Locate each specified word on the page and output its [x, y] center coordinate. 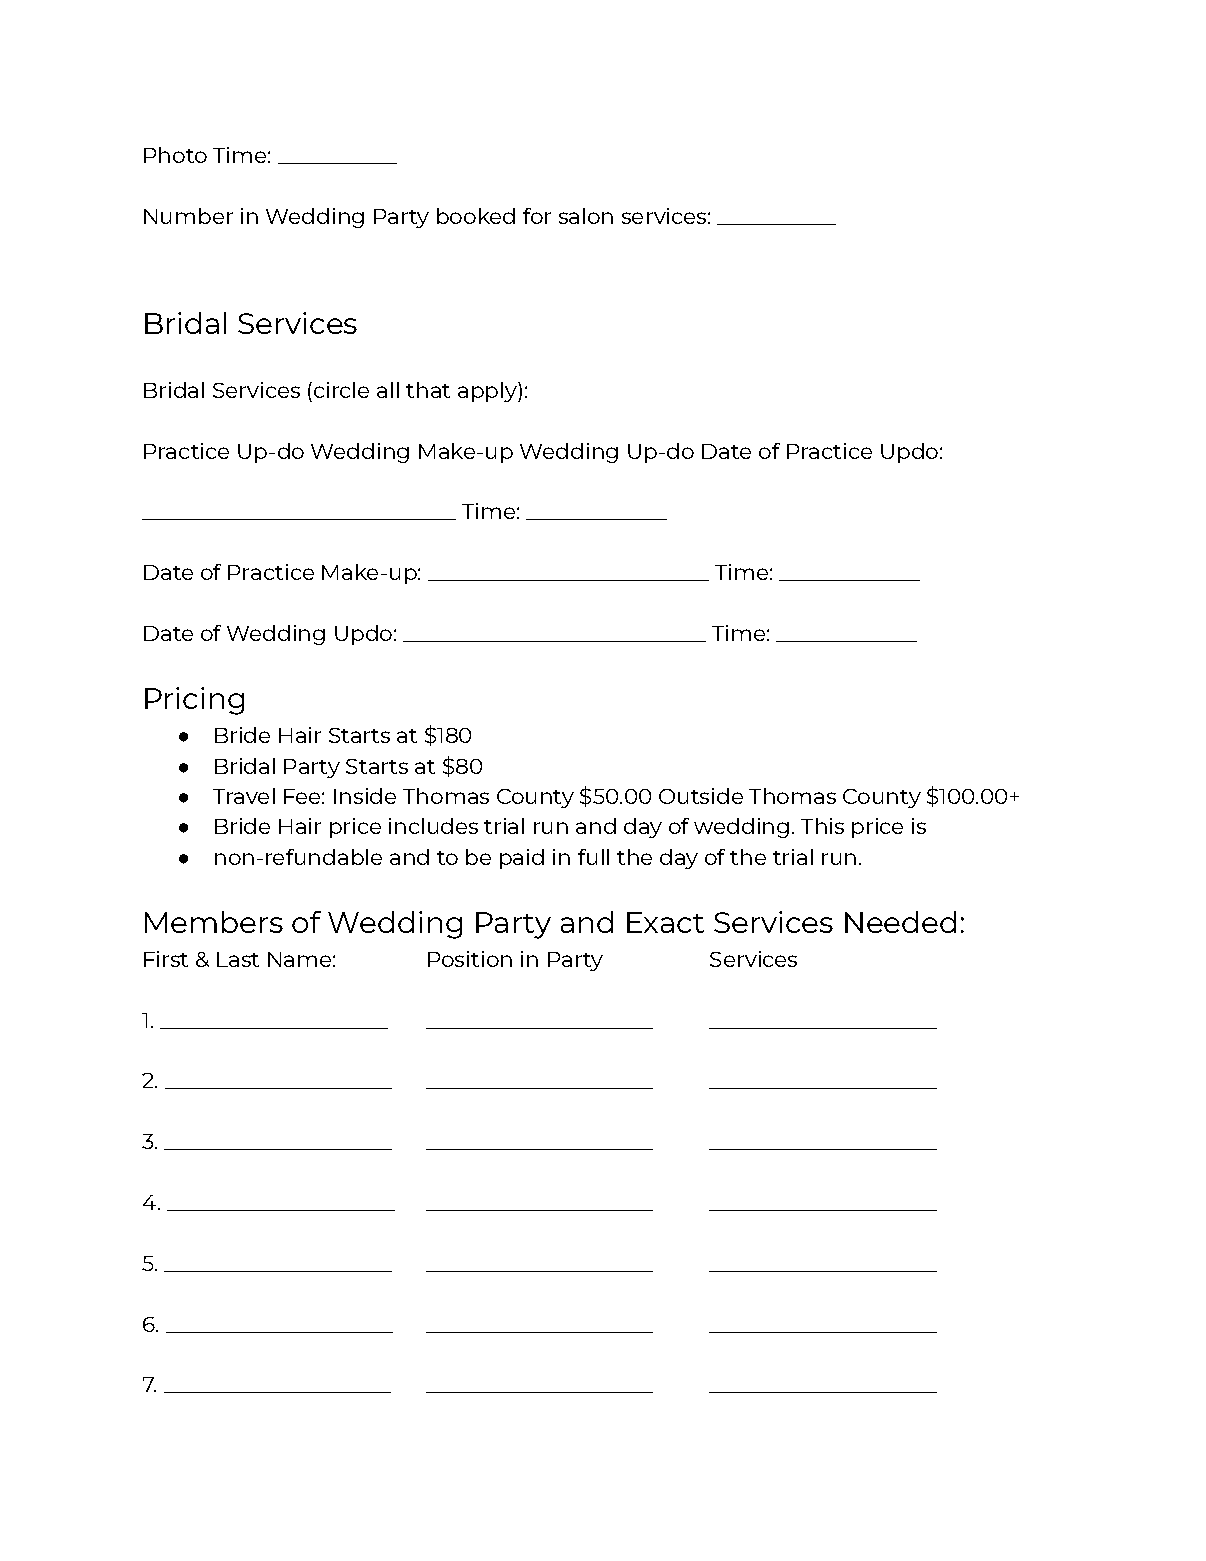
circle [341, 390]
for [537, 216]
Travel [244, 796]
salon [586, 216]
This [822, 826]
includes [433, 826]
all [388, 390]
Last [238, 959]
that [428, 390]
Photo [175, 155]
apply [488, 392]
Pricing [194, 701]
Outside [701, 796]
